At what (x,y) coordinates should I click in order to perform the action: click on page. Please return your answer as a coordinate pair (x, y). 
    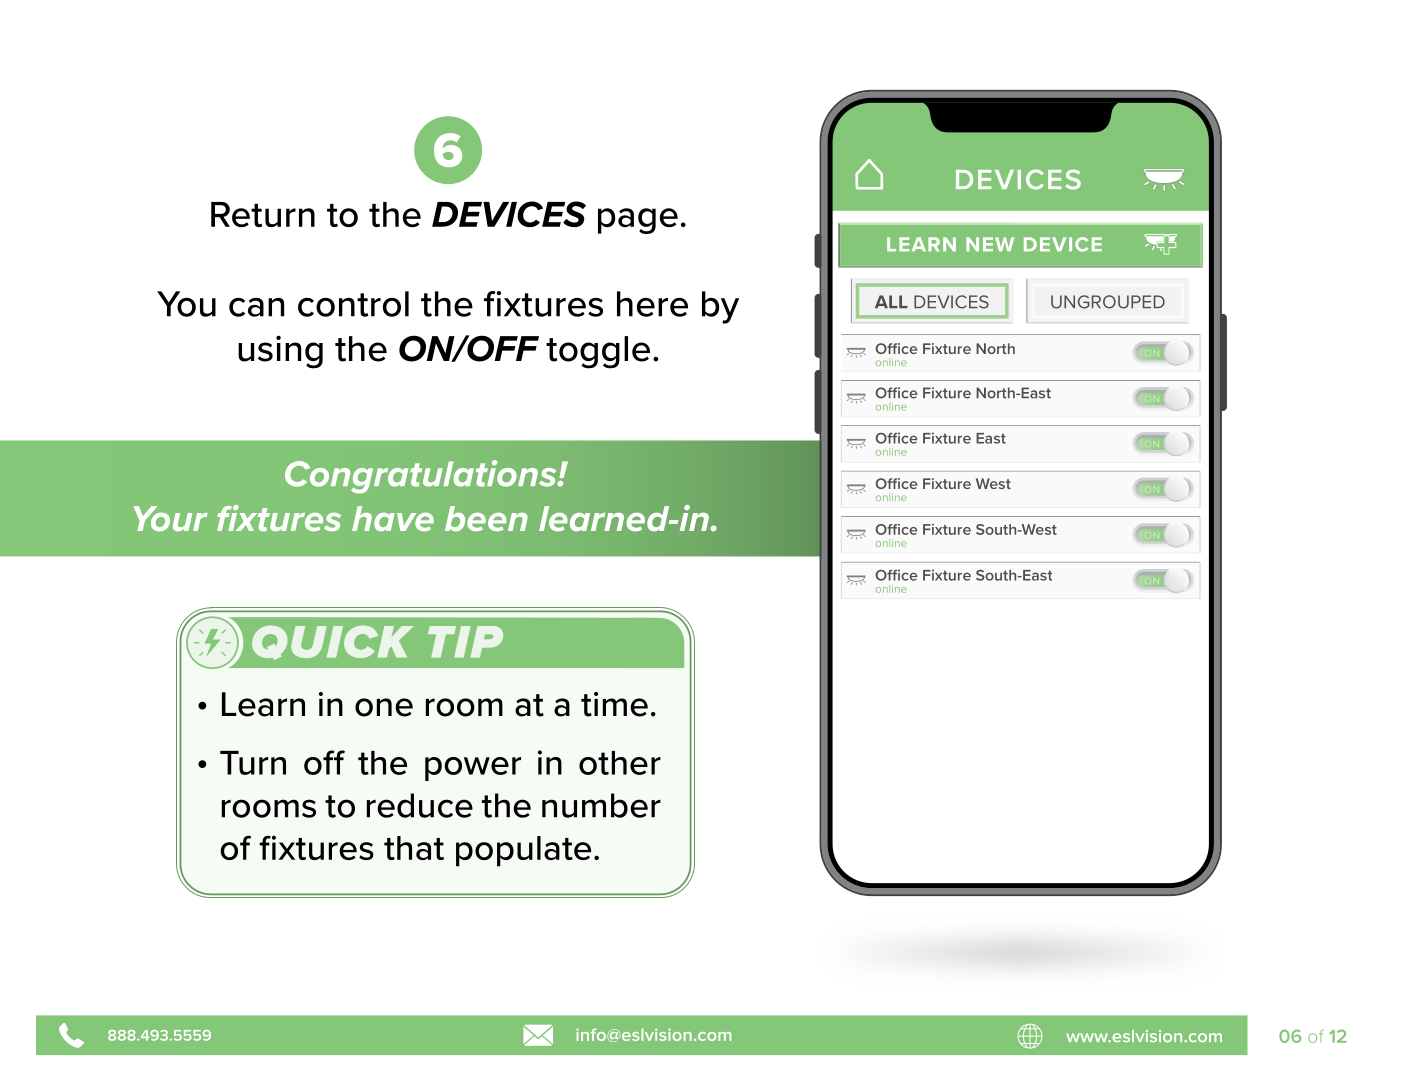
    Looking at the image, I should click on (638, 221).
